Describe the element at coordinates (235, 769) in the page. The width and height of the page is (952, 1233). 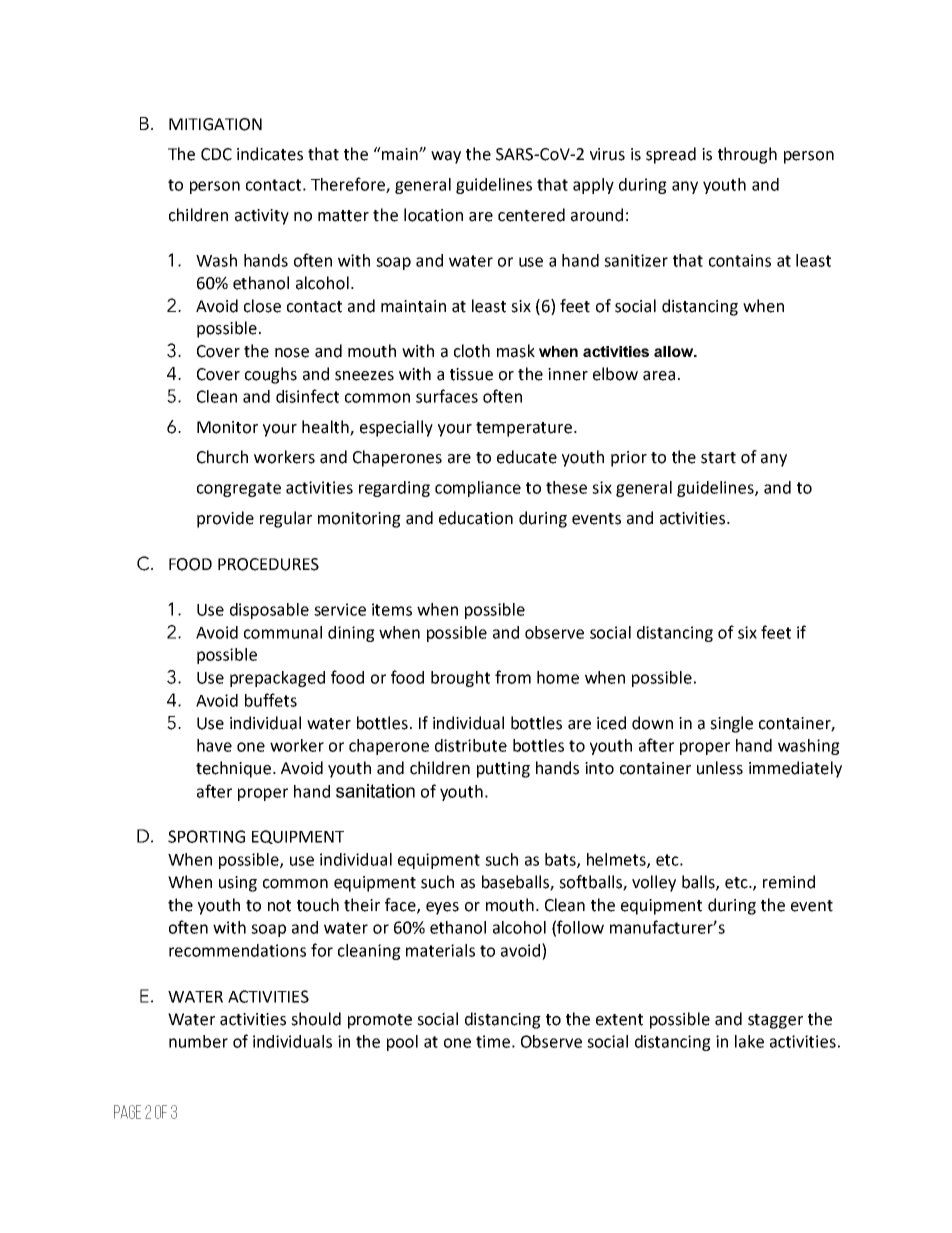
I see `technique` at that location.
